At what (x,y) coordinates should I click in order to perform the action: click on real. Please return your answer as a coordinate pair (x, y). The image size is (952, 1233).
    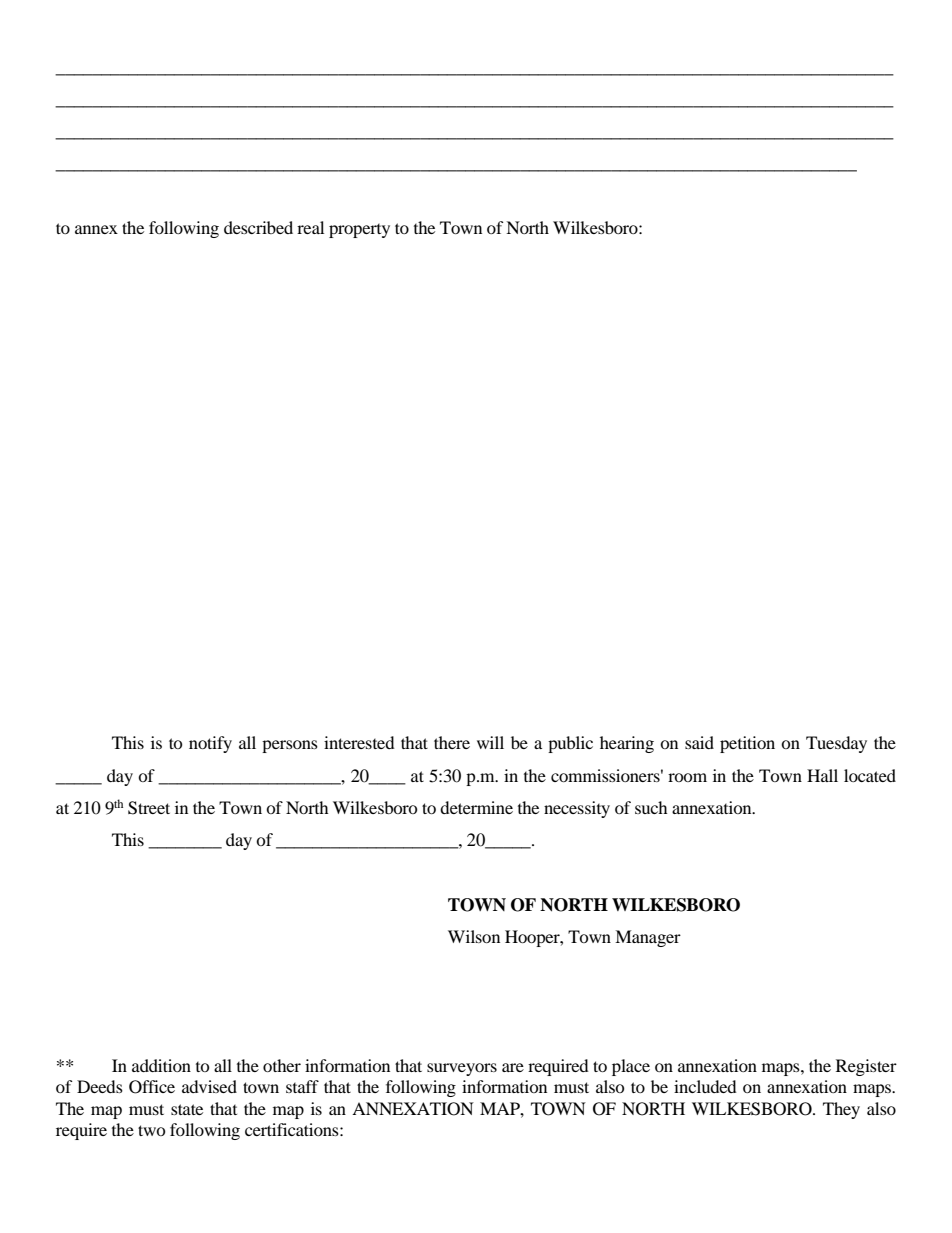
    Looking at the image, I should click on (310, 227).
